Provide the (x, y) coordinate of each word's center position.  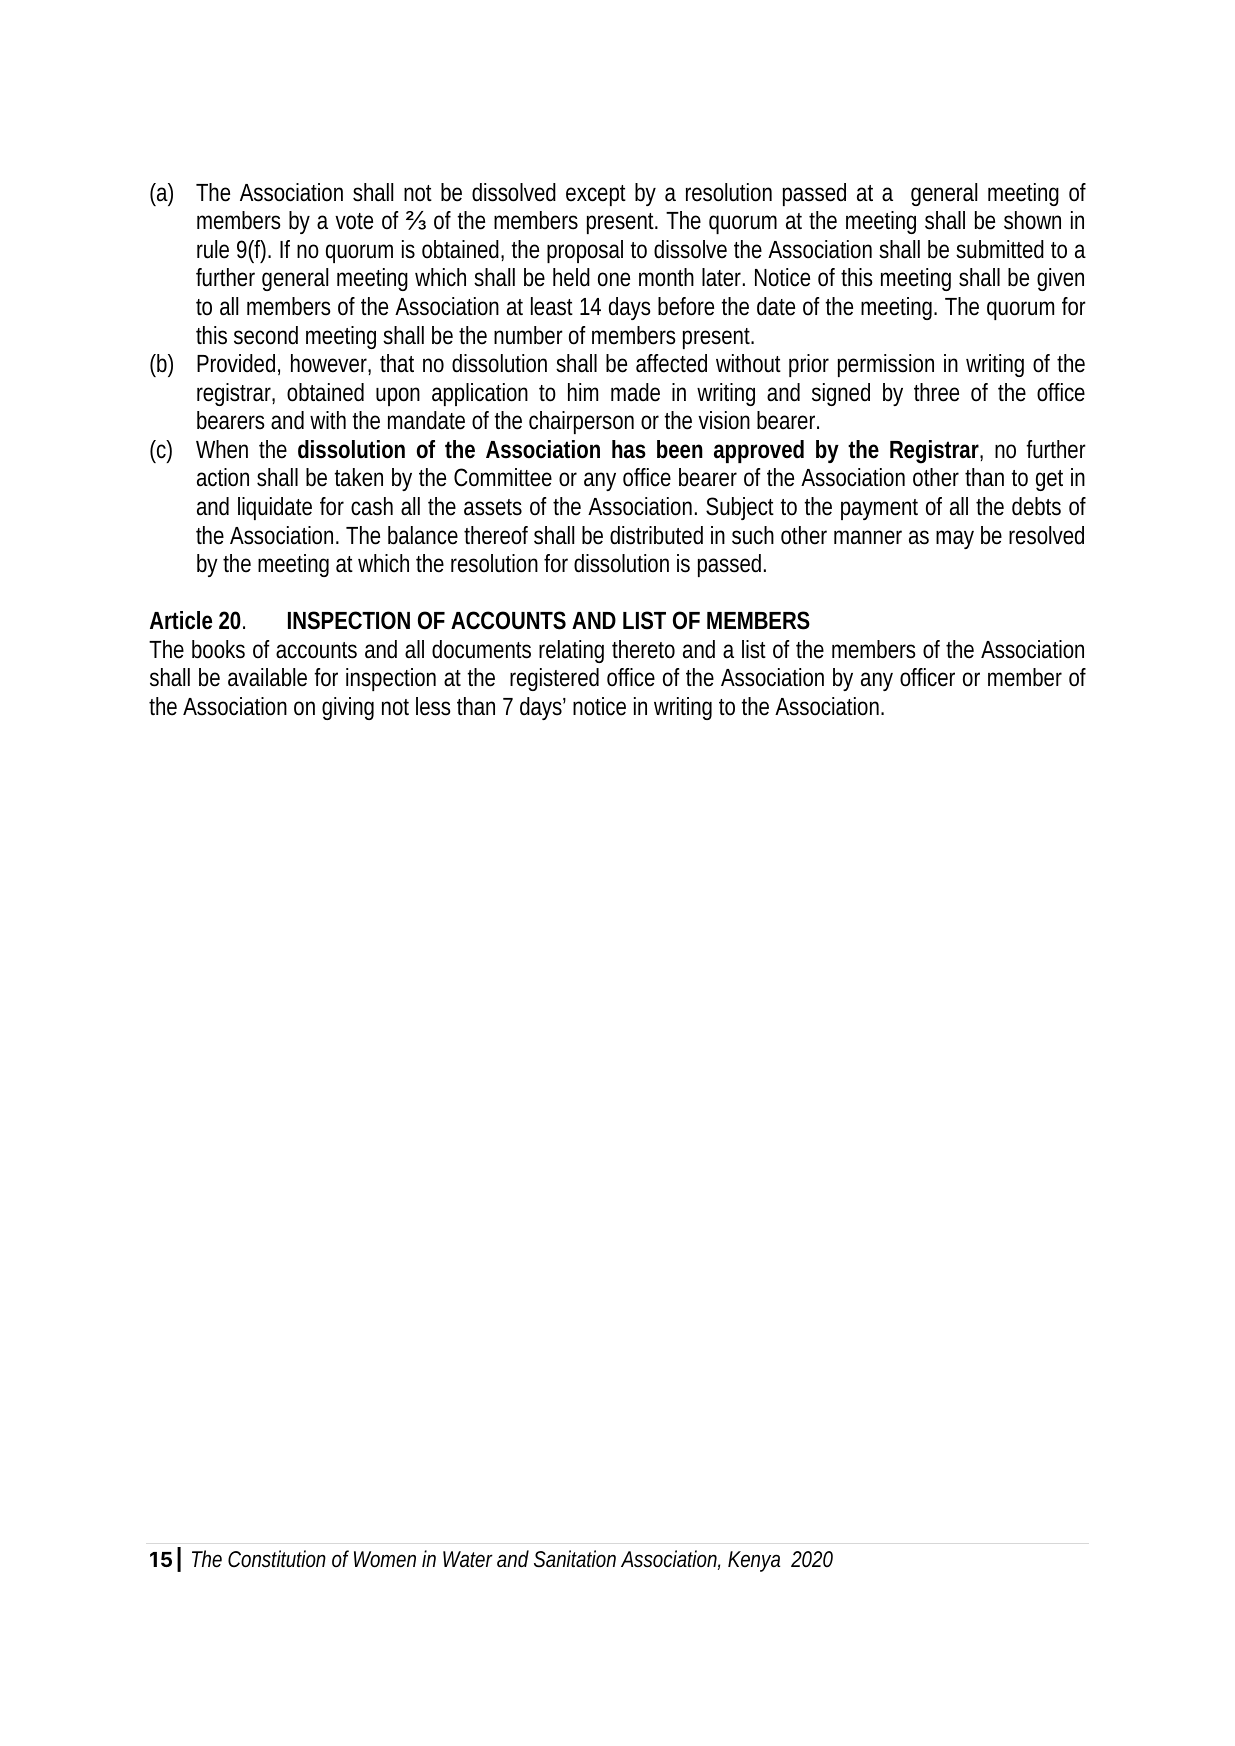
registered (554, 679)
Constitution (277, 1559)
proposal (585, 251)
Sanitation (575, 1559)
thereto (643, 649)
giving (348, 708)
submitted (1000, 249)
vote (354, 221)
